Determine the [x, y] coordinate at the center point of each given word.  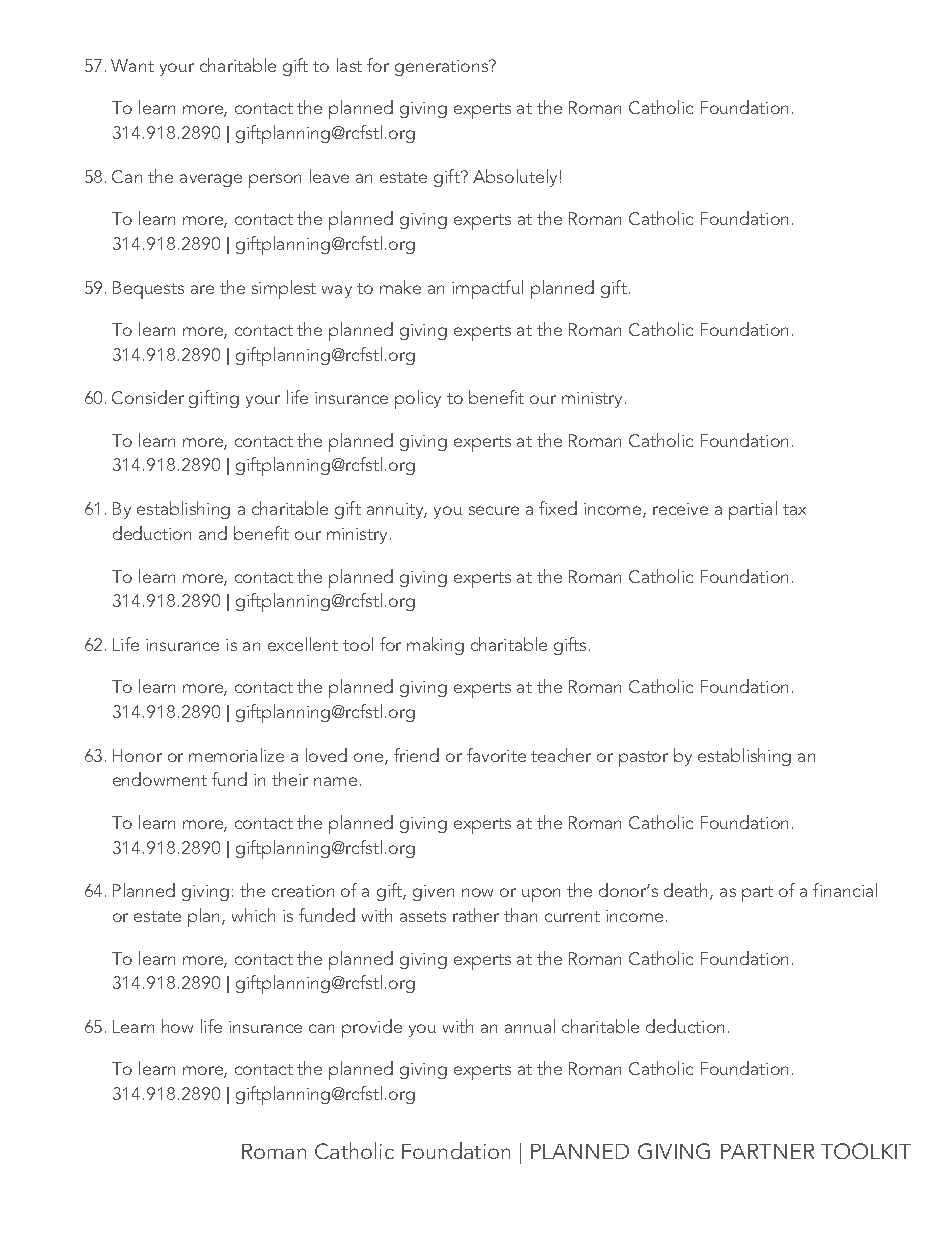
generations [443, 68]
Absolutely [515, 178]
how [177, 1026]
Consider [148, 397]
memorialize [236, 755]
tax [794, 509]
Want [132, 65]
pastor [643, 759]
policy [418, 399]
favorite [496, 755]
